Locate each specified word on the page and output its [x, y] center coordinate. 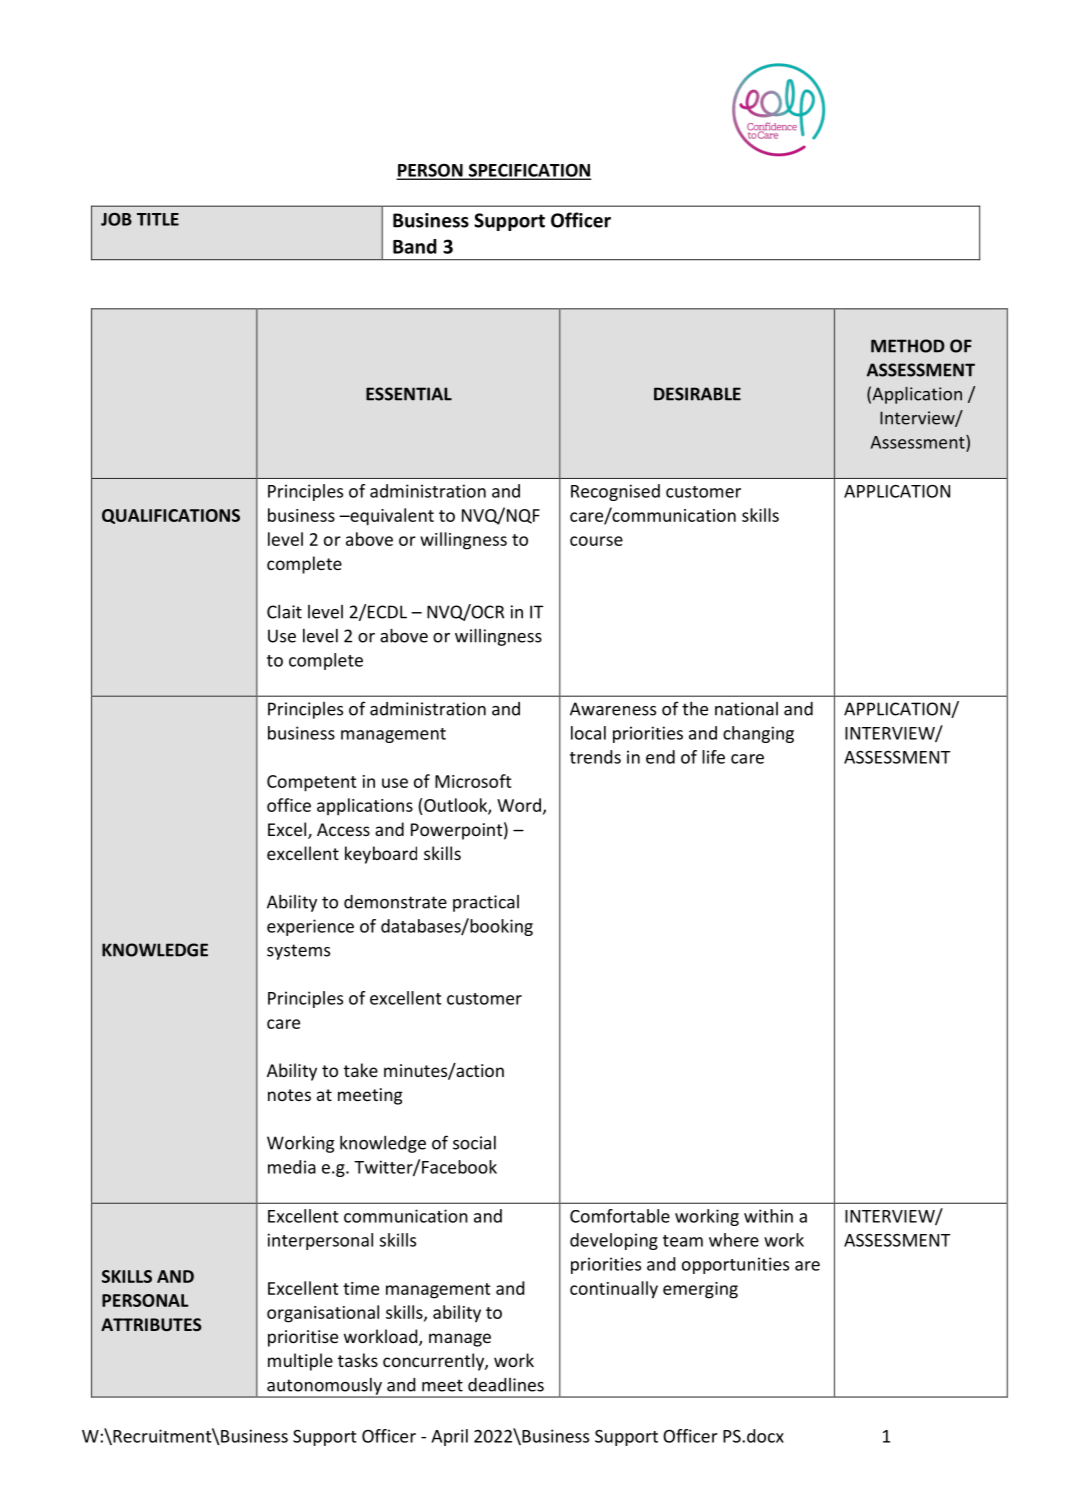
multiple [300, 1362]
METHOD [908, 346]
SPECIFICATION [528, 171]
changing [758, 734]
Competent [311, 783]
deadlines [506, 1385]
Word [519, 805]
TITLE [158, 219]
